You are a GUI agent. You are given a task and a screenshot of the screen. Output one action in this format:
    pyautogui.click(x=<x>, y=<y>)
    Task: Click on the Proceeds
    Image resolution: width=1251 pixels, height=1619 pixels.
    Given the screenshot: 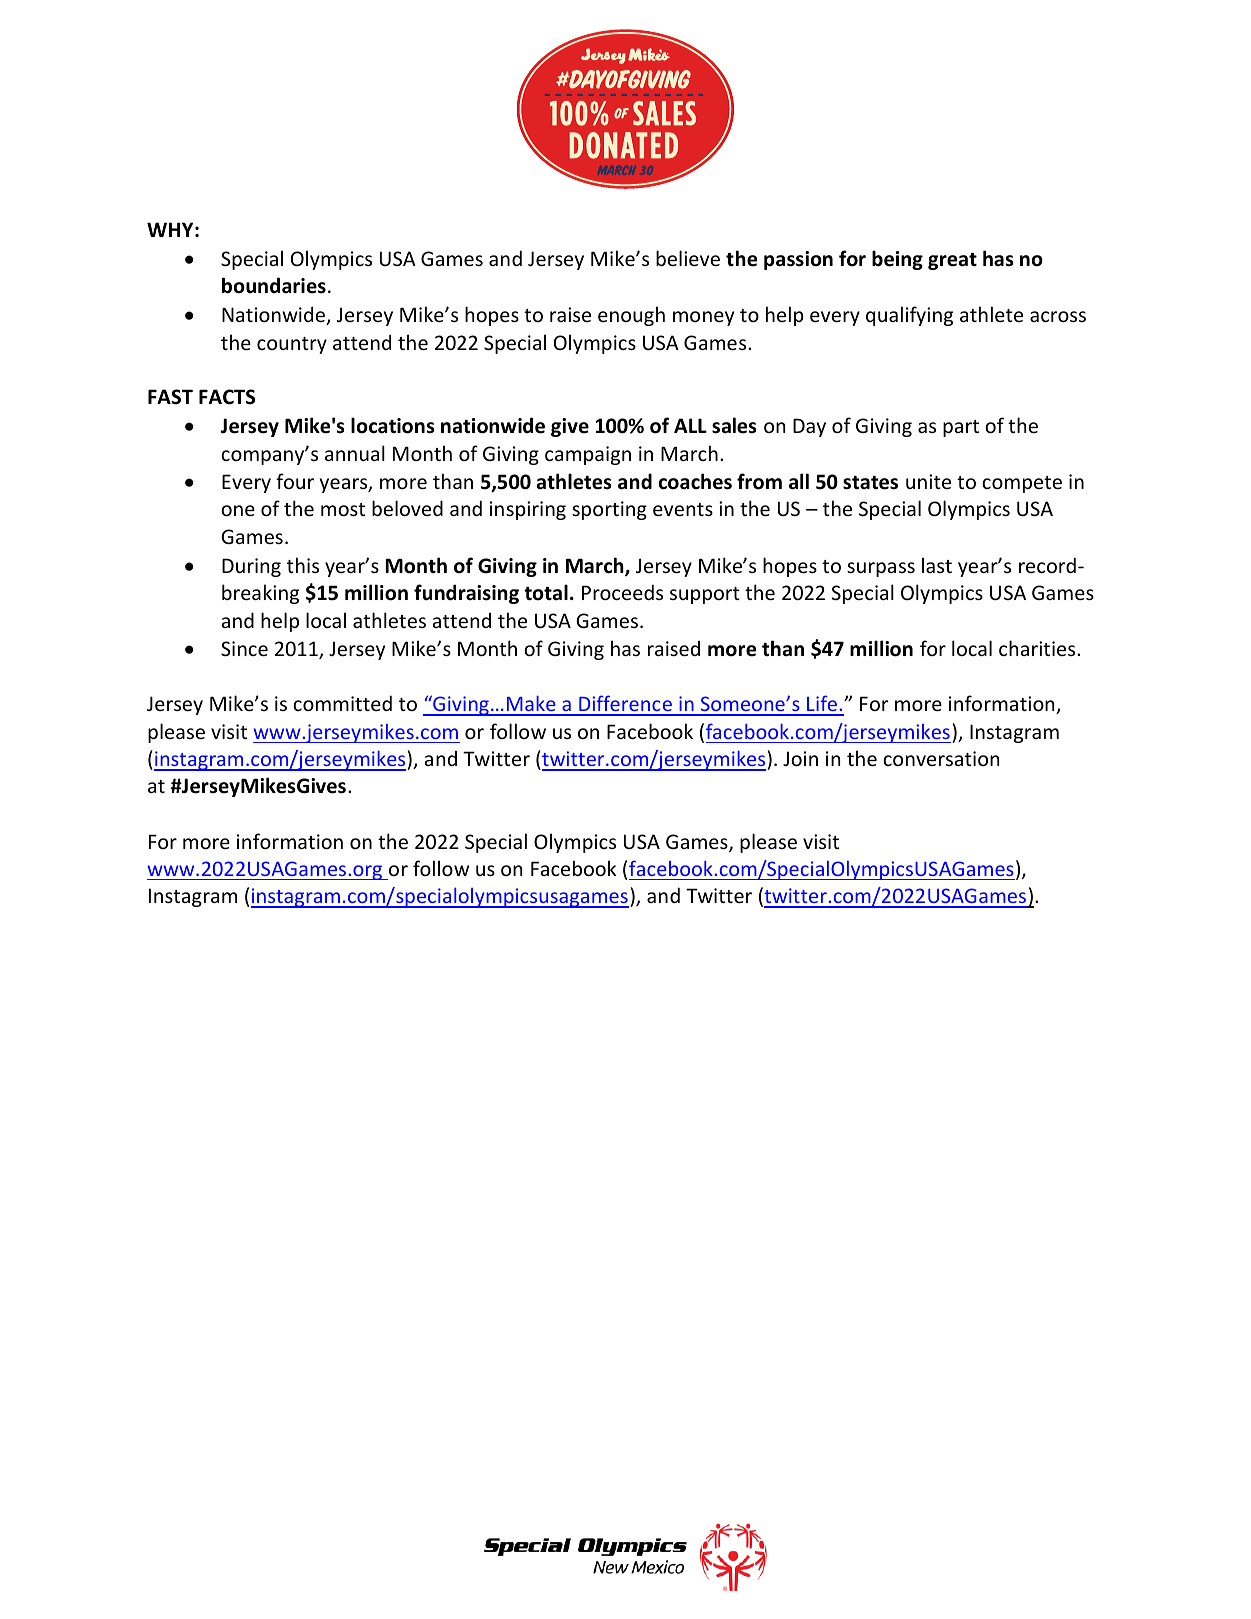 What is the action you would take?
    pyautogui.click(x=622, y=592)
